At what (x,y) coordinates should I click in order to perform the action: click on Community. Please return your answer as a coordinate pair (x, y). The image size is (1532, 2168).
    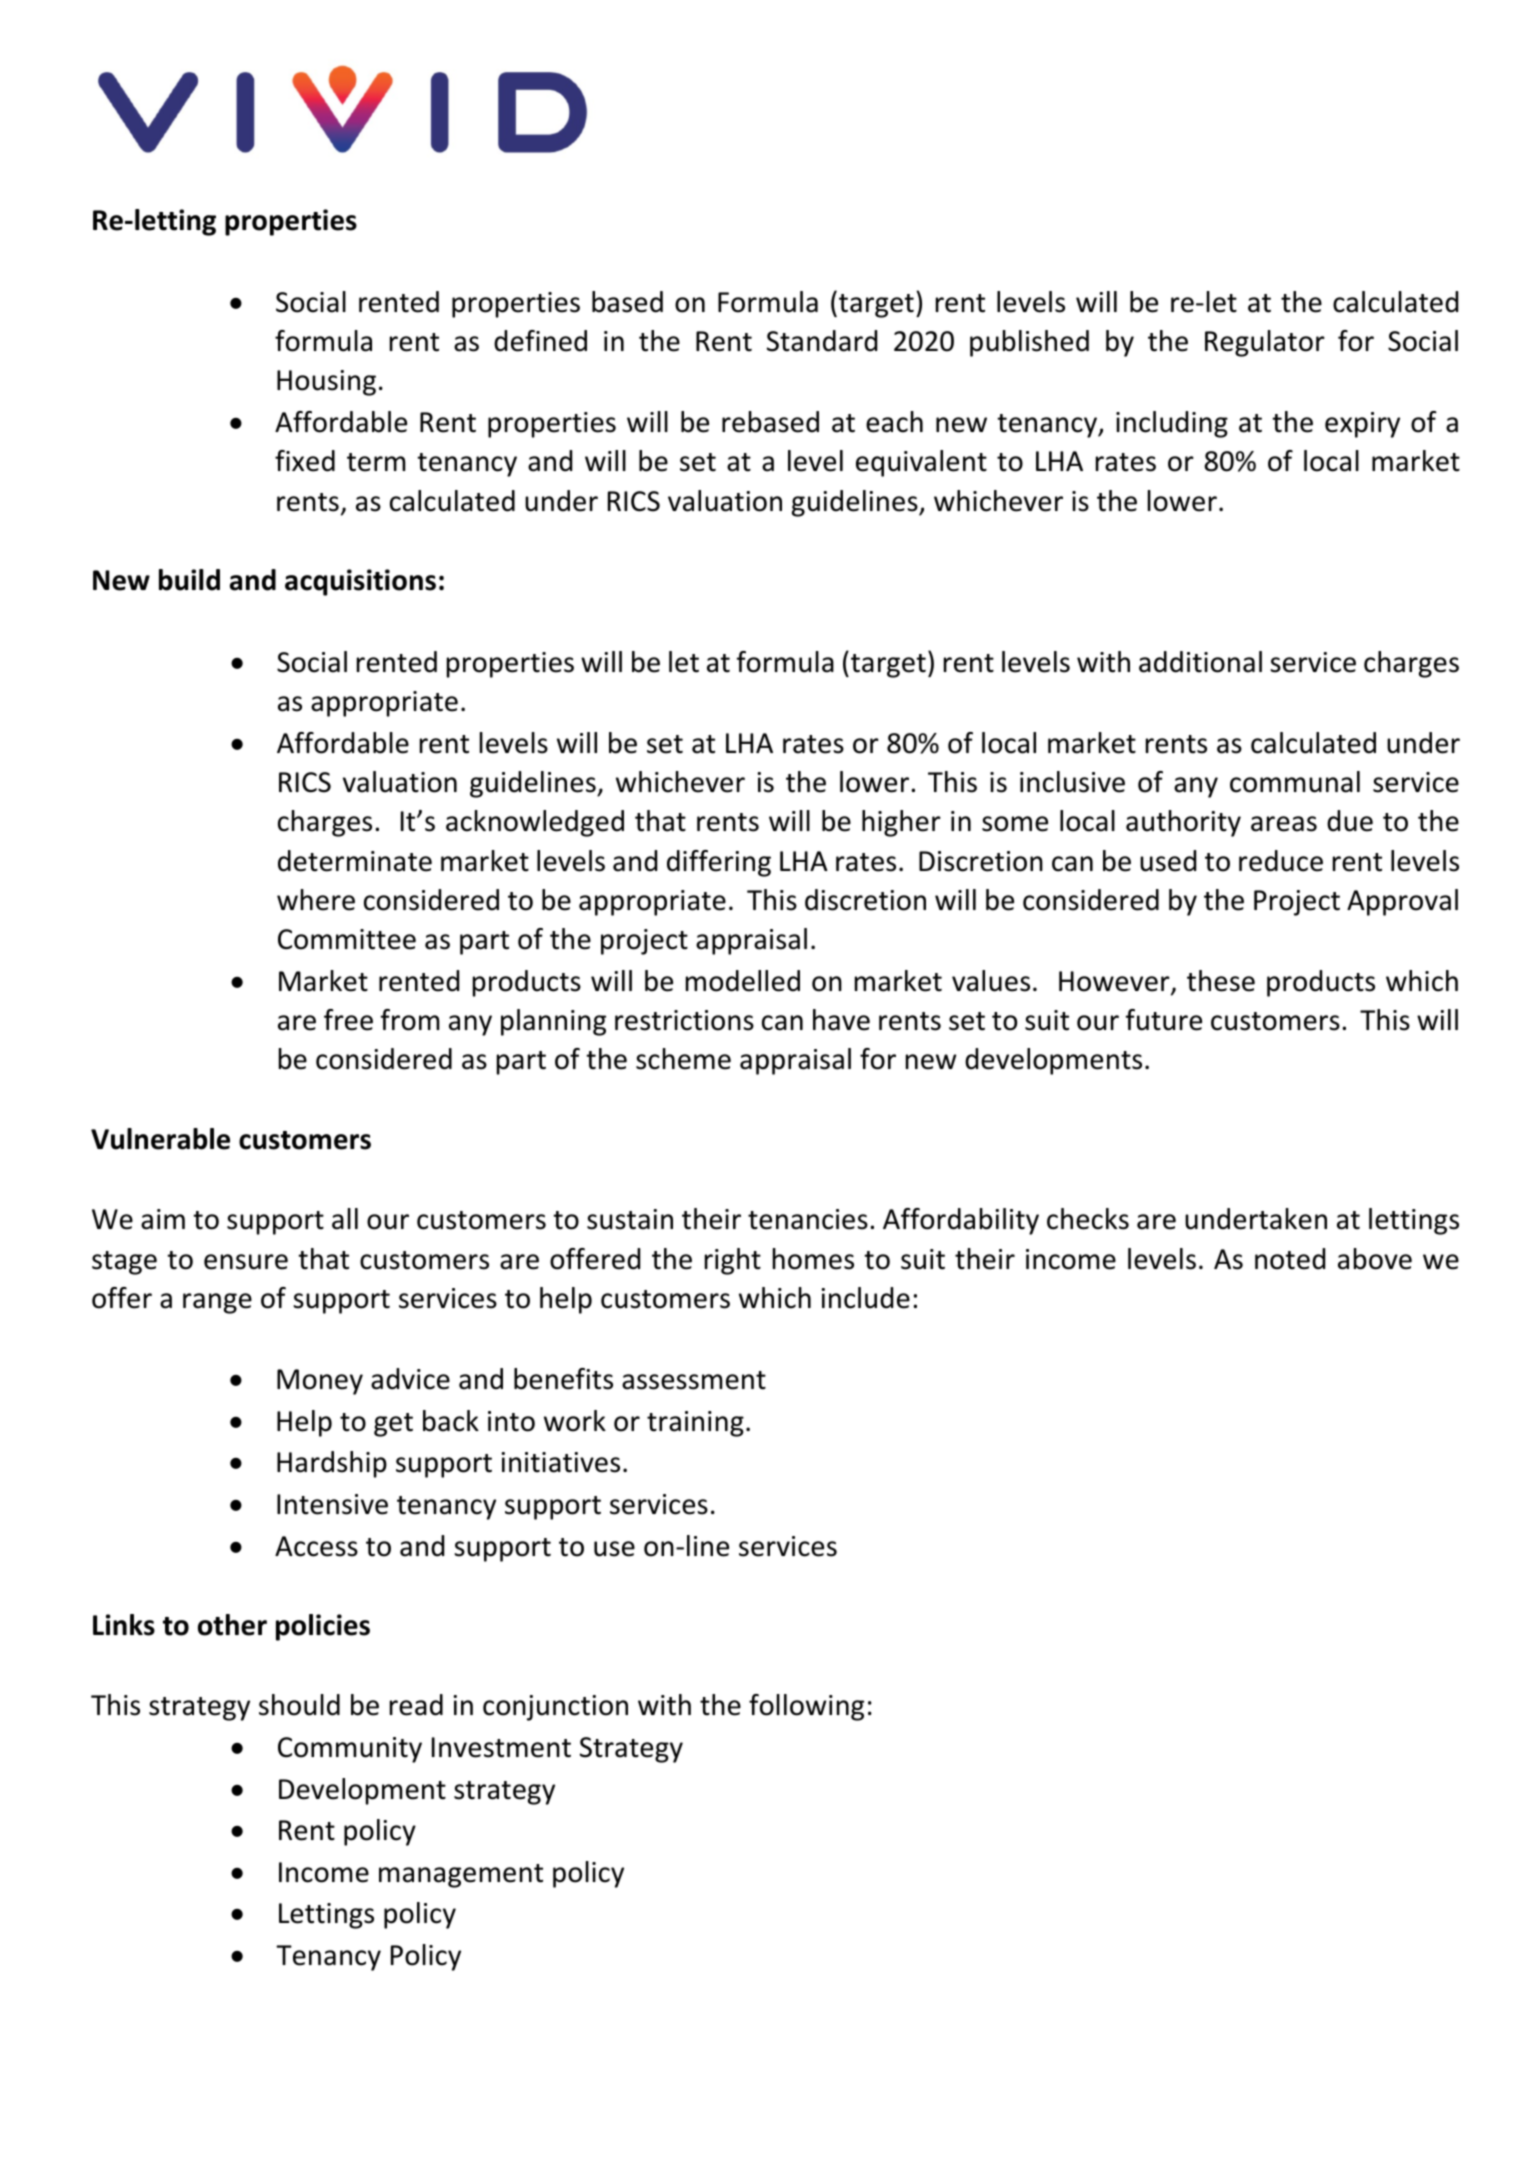
    Looking at the image, I should click on (350, 1750).
